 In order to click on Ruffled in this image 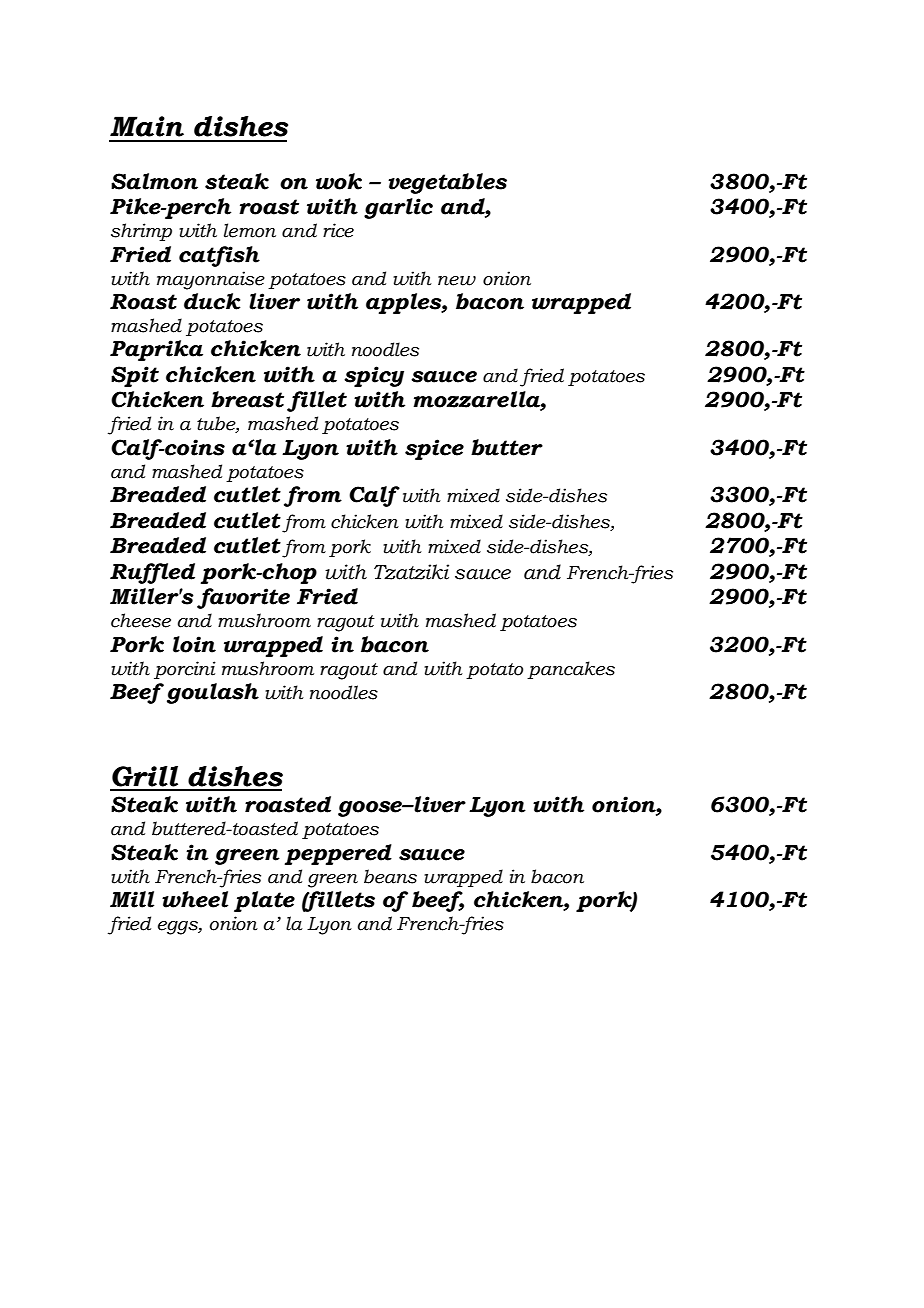, I will do `click(152, 573)`.
